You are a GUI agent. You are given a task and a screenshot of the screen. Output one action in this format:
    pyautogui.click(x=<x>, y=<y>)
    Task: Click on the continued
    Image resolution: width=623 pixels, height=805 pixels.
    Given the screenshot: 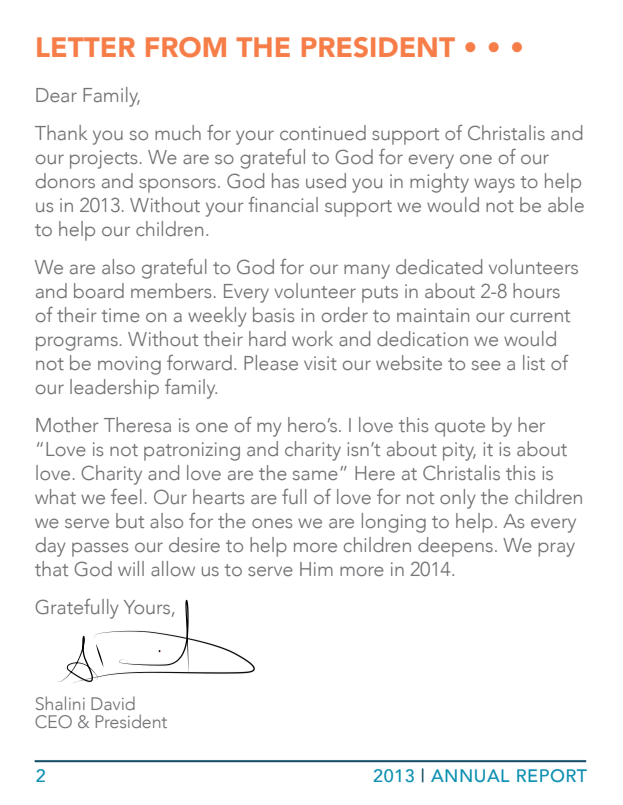 What is the action you would take?
    pyautogui.click(x=323, y=132)
